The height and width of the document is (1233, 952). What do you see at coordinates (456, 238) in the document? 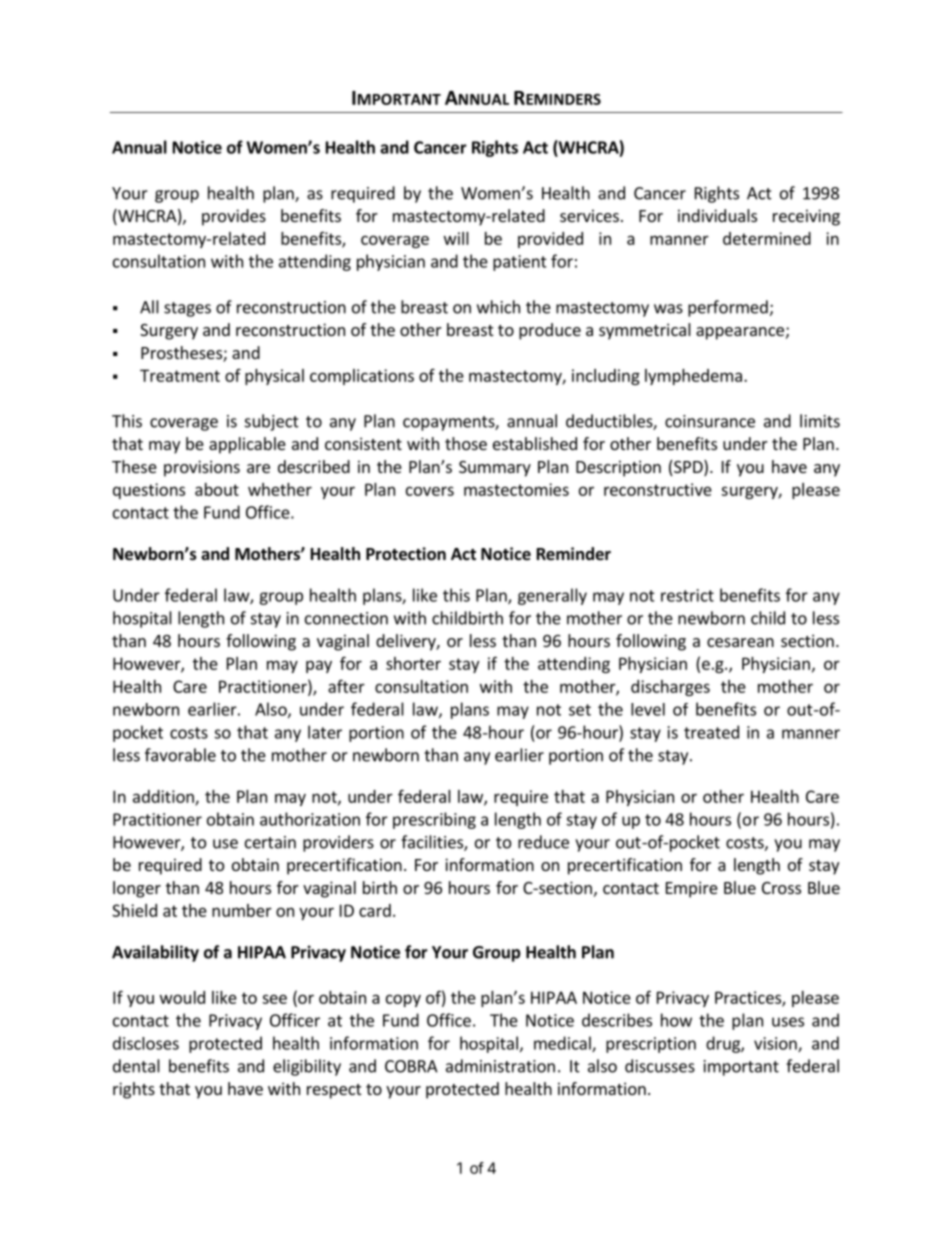
I see `will` at bounding box center [456, 238].
